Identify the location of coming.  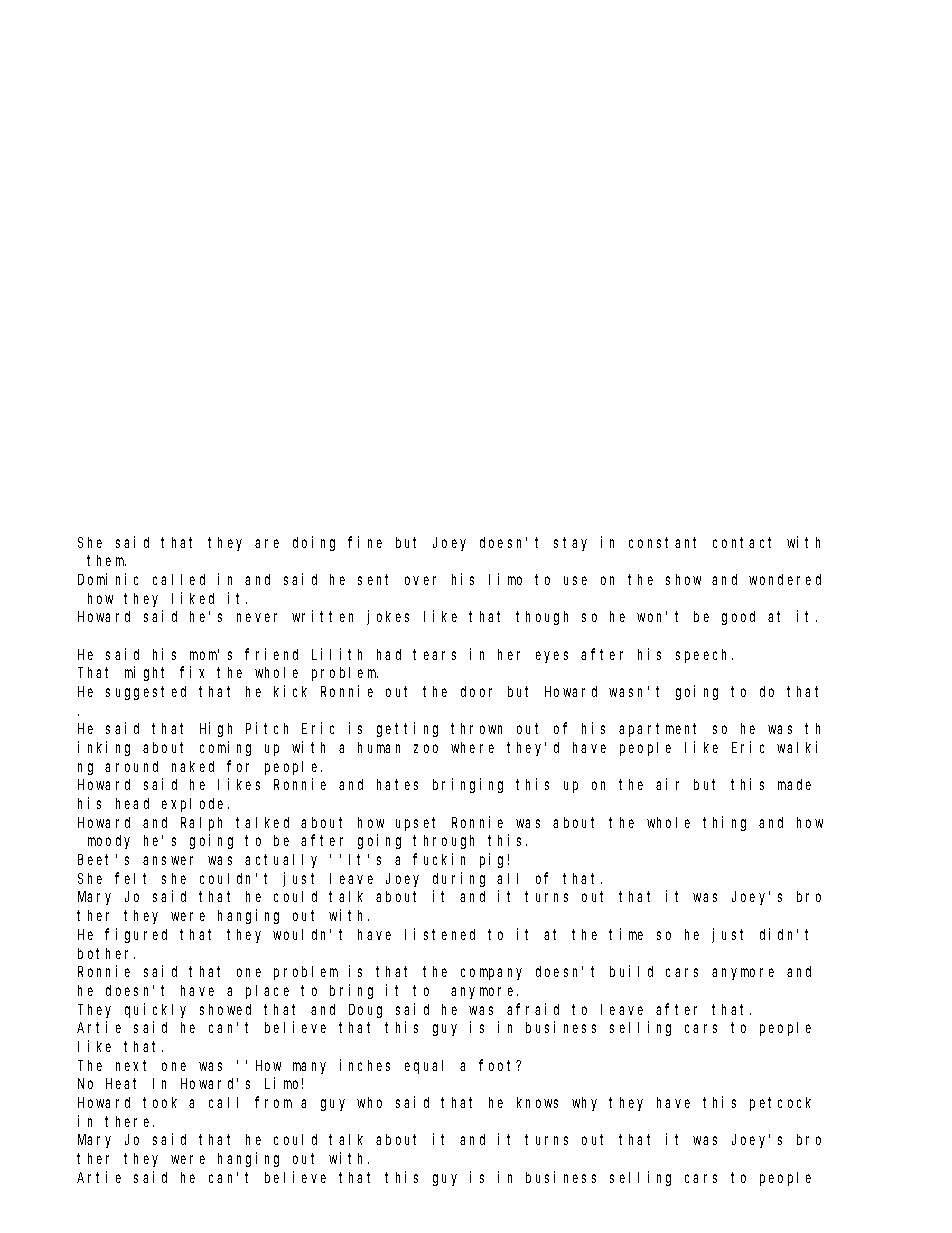
(225, 748).
